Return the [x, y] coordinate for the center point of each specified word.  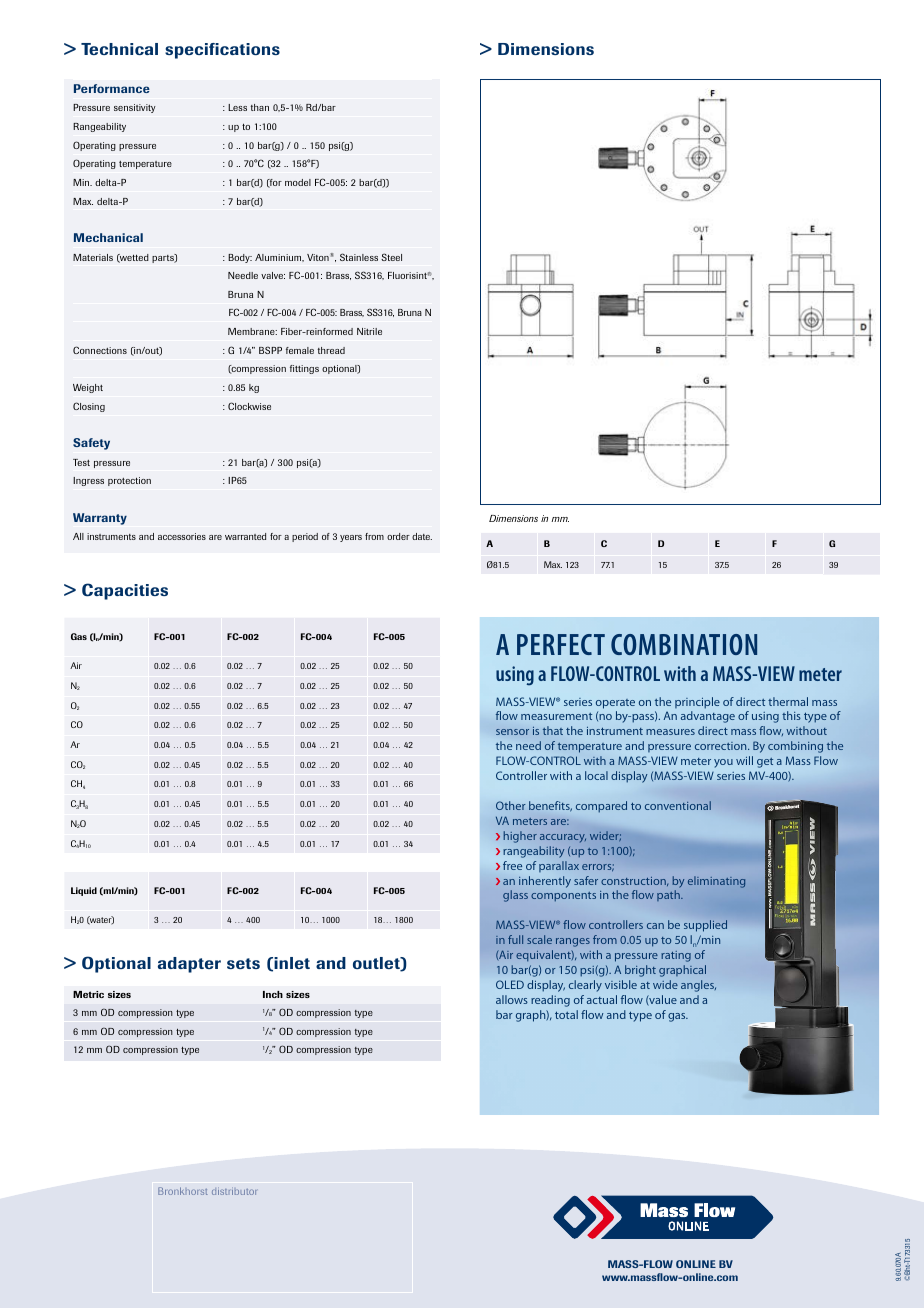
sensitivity [135, 108]
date [422, 536]
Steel [391, 257]
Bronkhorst [183, 1191]
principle [697, 703]
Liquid [84, 891]
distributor [234, 1191]
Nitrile [369, 331]
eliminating [716, 882]
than [260, 107]
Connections [100, 350]
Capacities [125, 591]
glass [515, 896]
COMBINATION [684, 644]
